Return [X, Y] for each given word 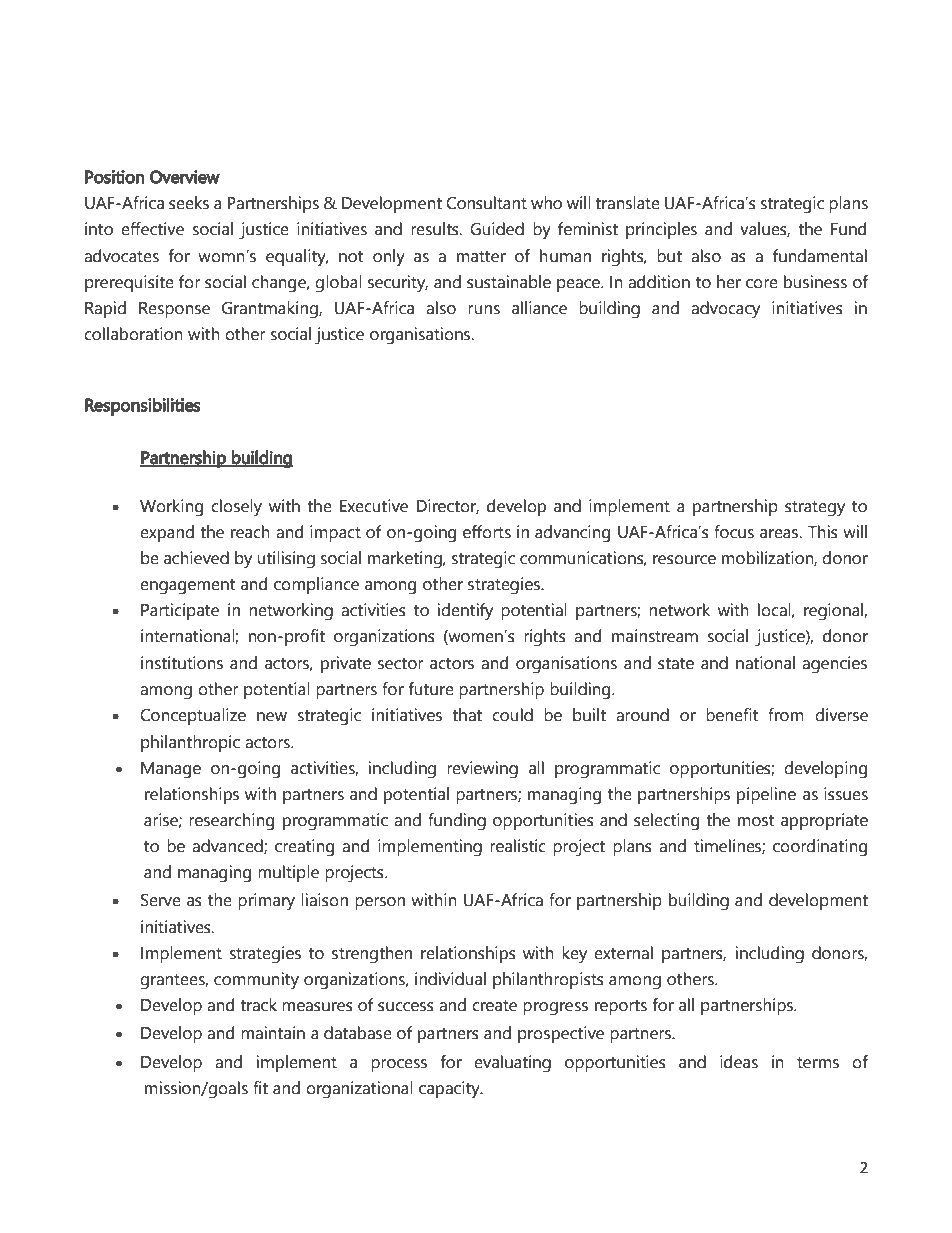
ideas [739, 1062]
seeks [189, 203]
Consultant [486, 203]
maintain [273, 1033]
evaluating [512, 1064]
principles [661, 230]
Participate [180, 611]
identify [465, 612]
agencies [834, 665]
